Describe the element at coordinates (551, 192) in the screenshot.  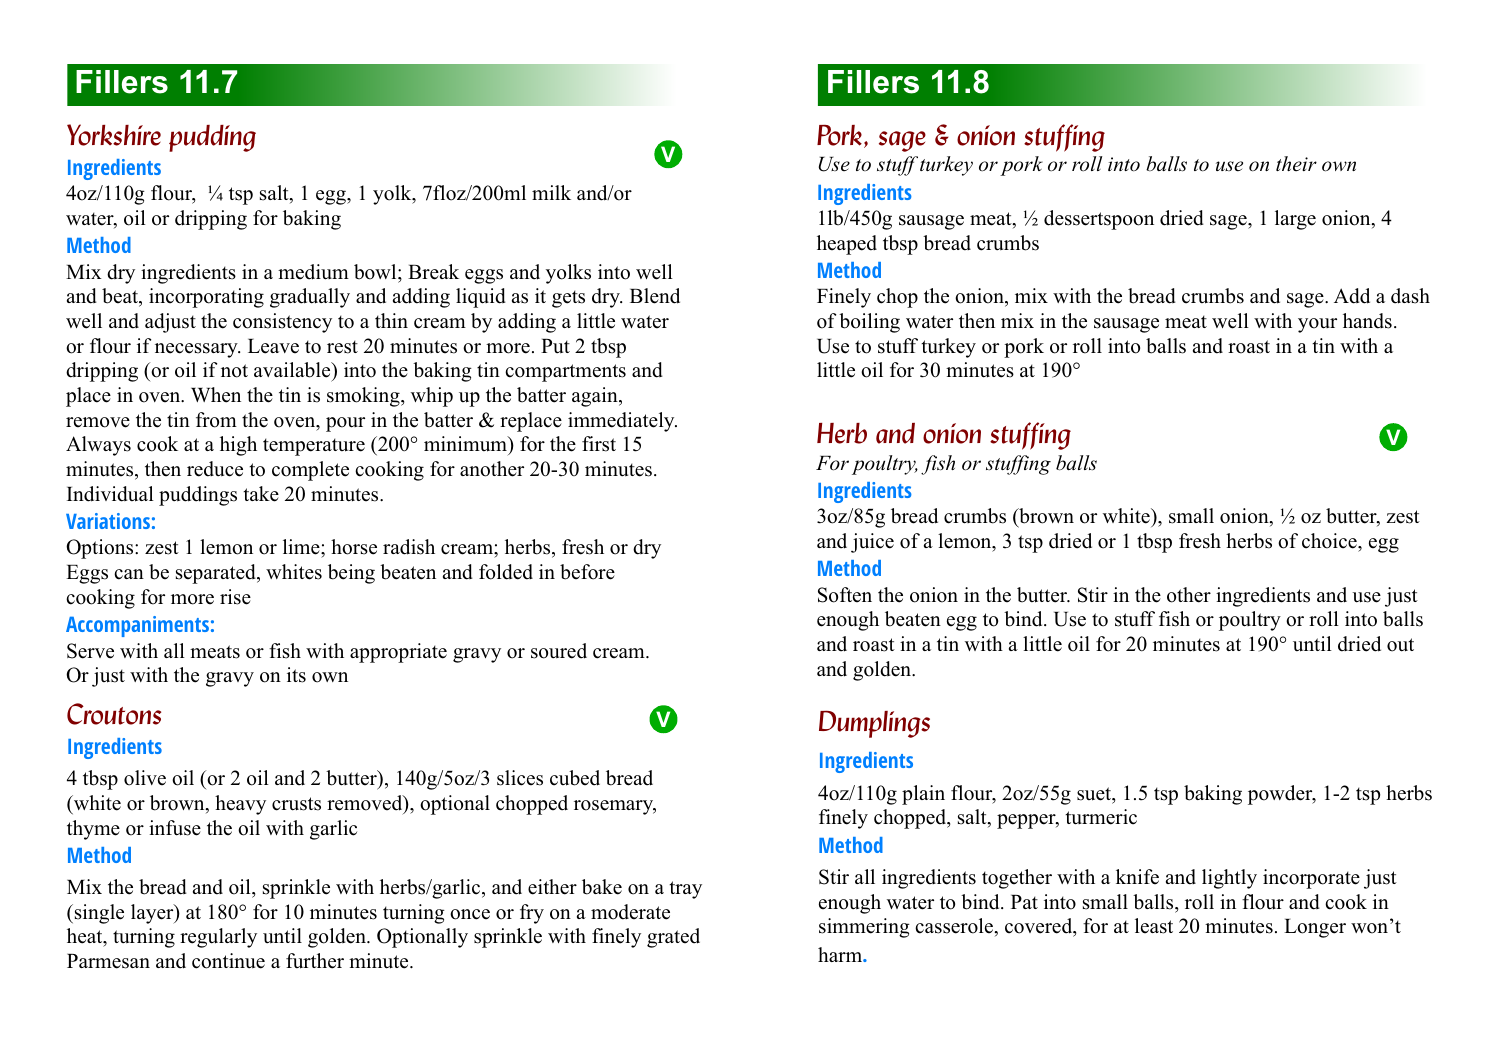
I see `milk` at that location.
